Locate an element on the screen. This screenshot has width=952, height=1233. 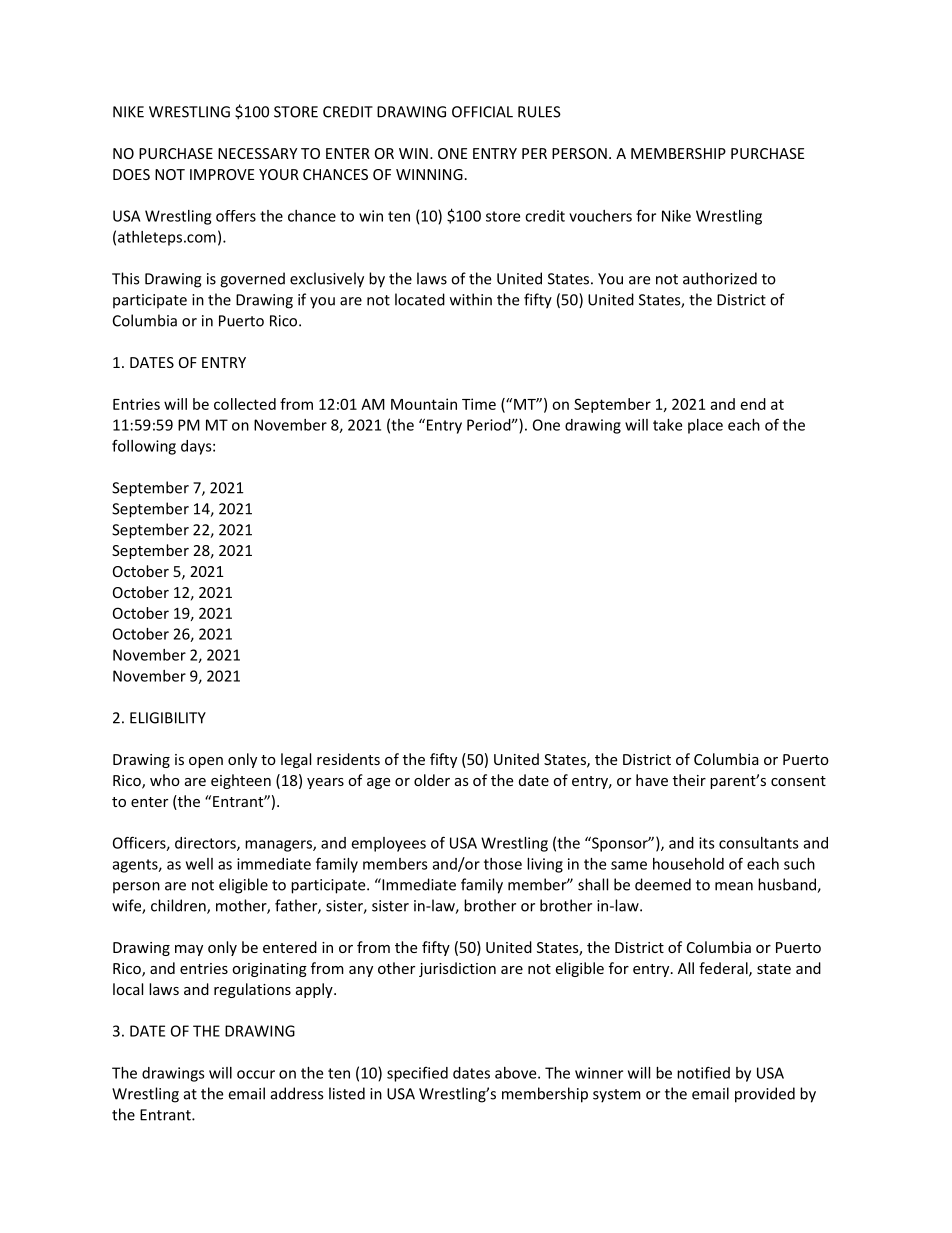
vouchers is located at coordinates (600, 216).
